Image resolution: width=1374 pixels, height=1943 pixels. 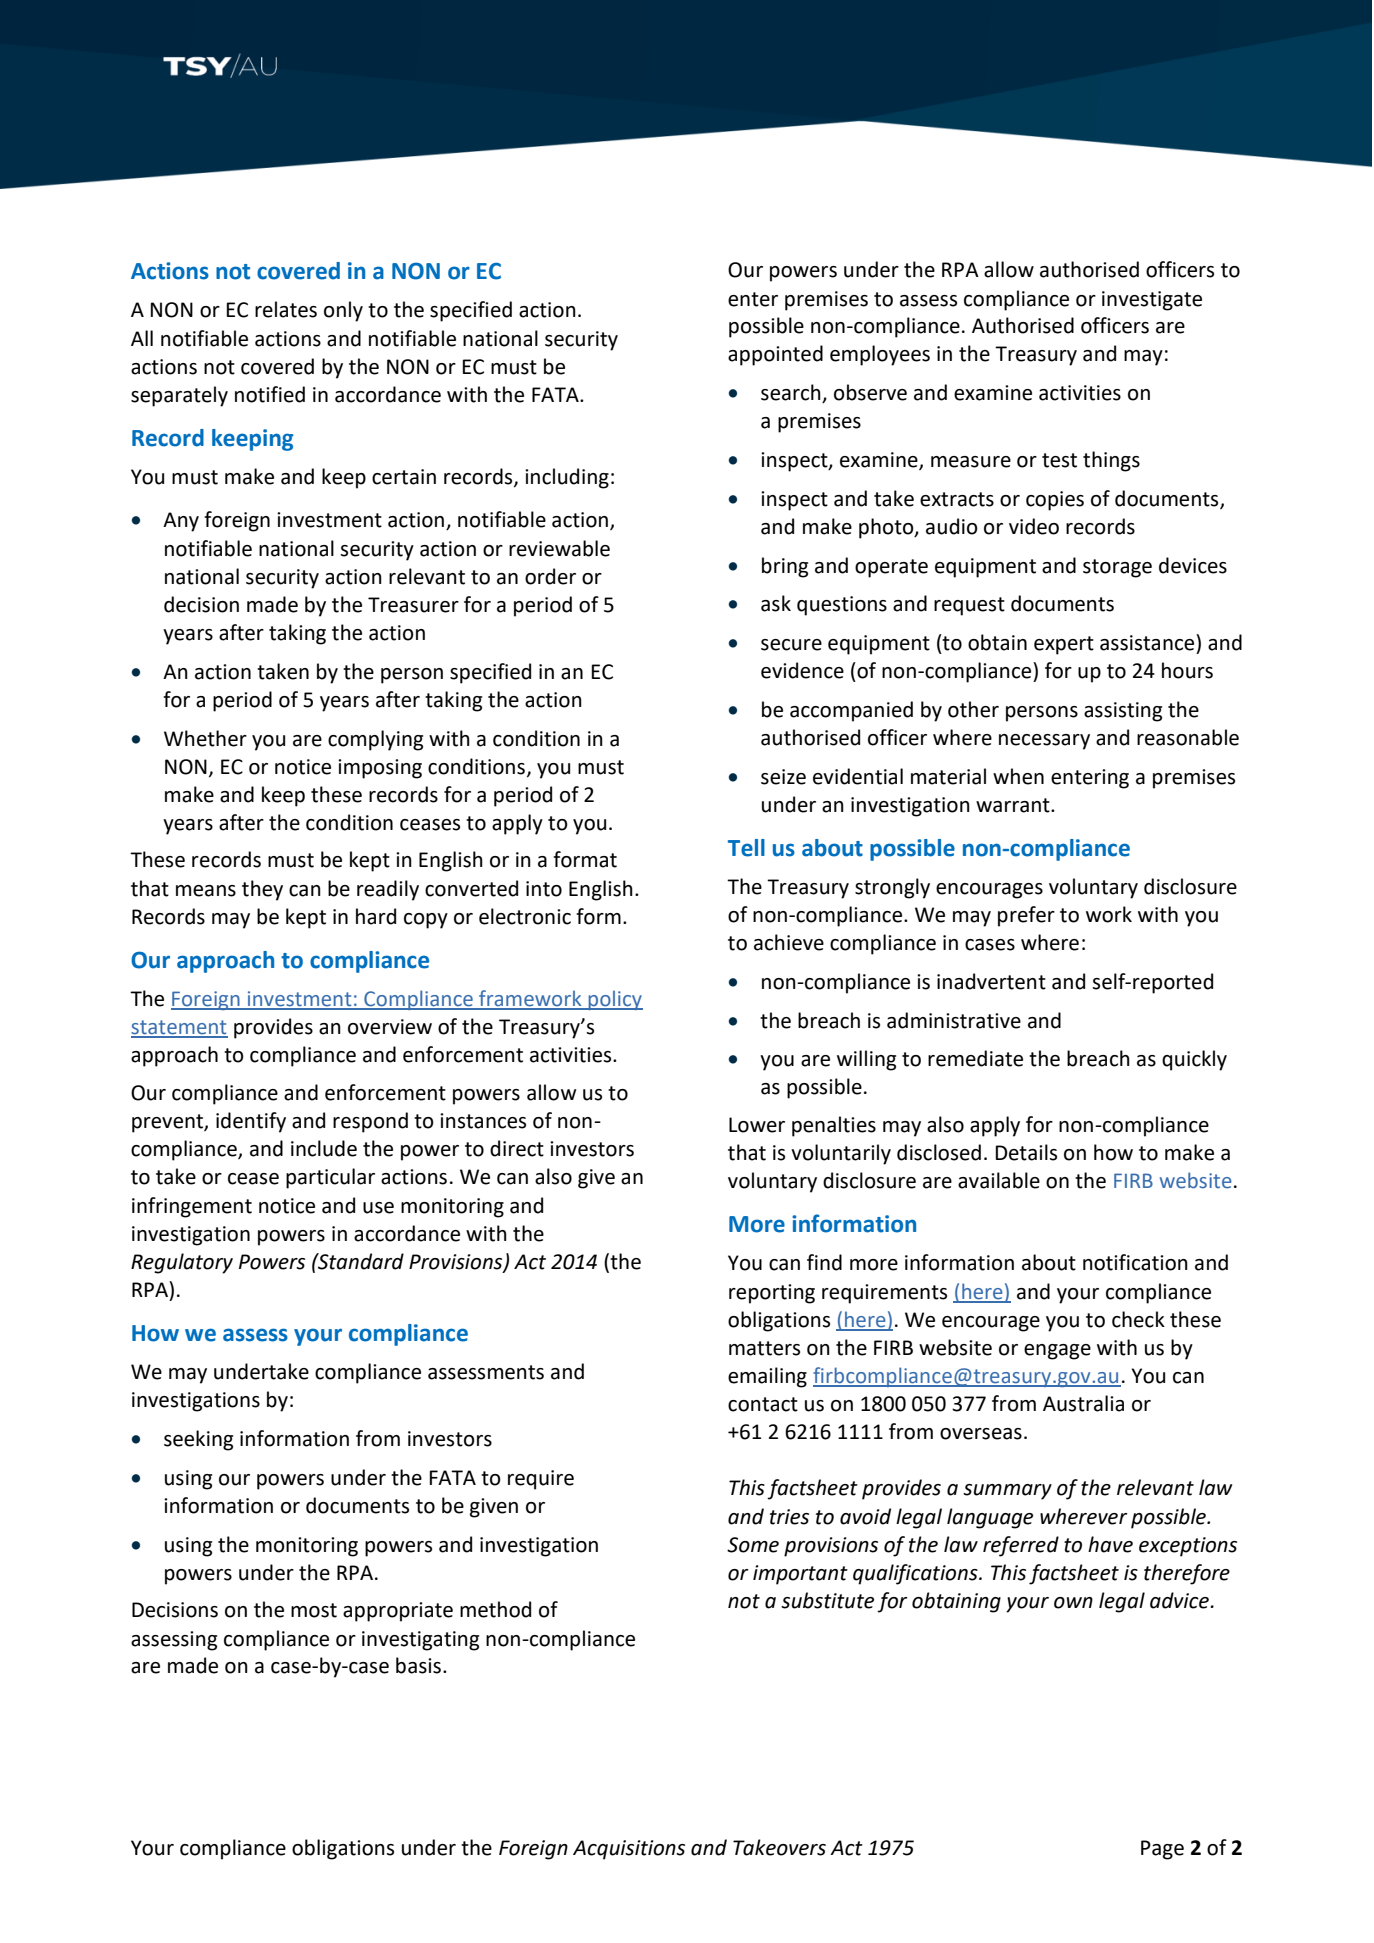 I want to click on basis, so click(x=418, y=1665).
